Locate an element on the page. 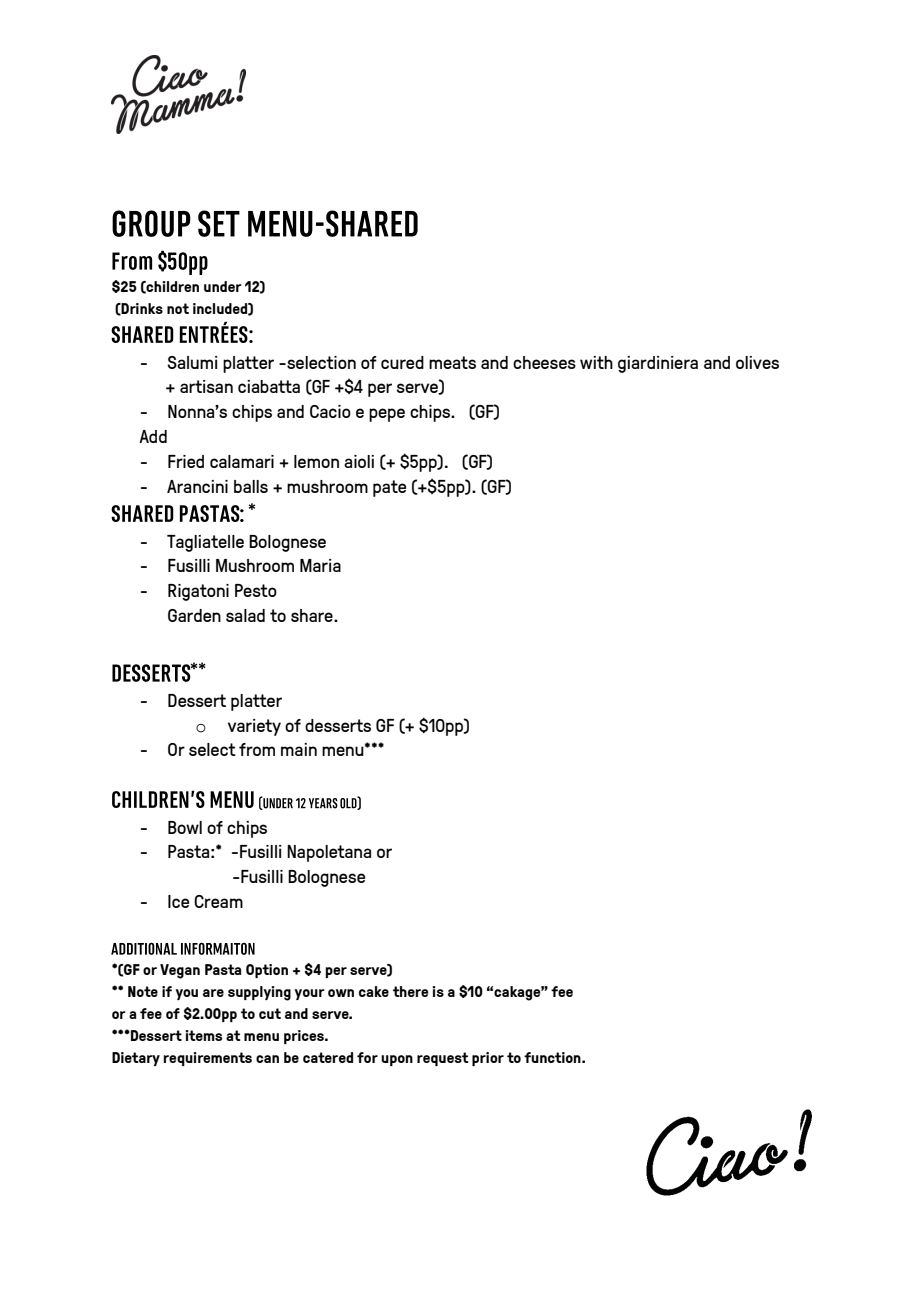 Image resolution: width=924 pixels, height=1308 pixels. items is located at coordinates (203, 1035).
